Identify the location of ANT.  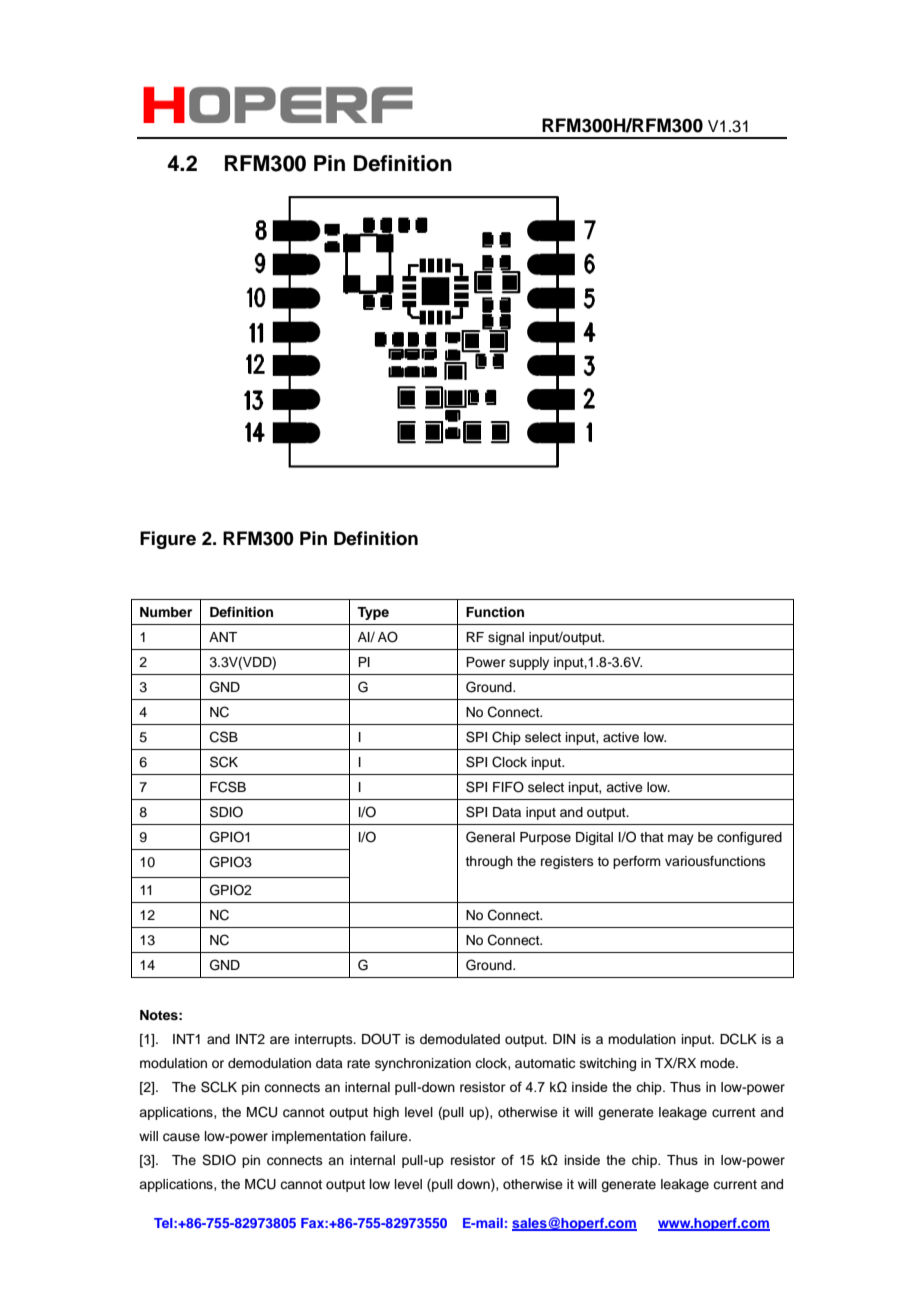
(223, 637).
